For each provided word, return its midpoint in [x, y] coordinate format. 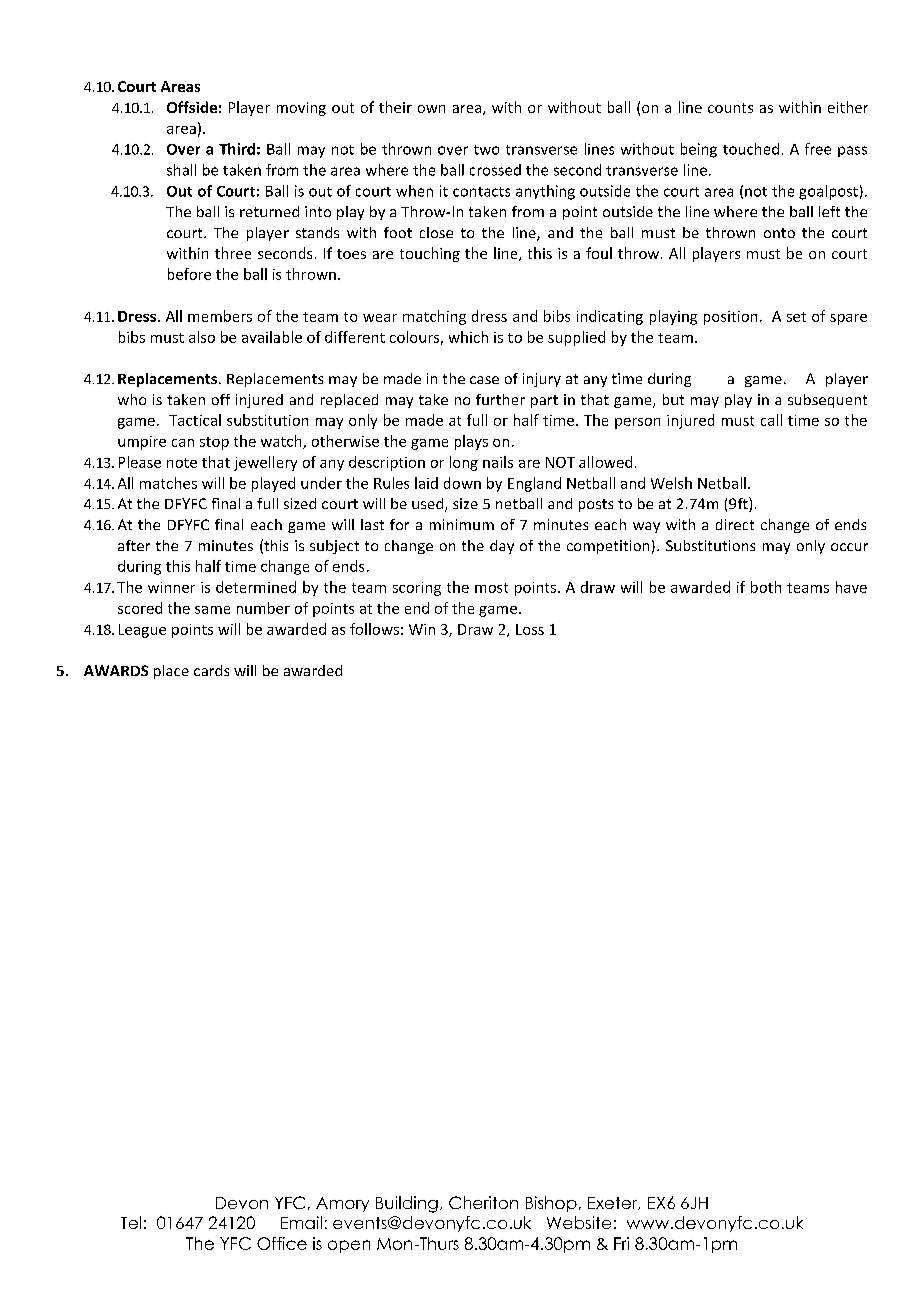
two [486, 150]
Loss [530, 629]
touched [751, 149]
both [766, 587]
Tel [131, 1222]
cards [211, 670]
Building [407, 1204]
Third [237, 149]
